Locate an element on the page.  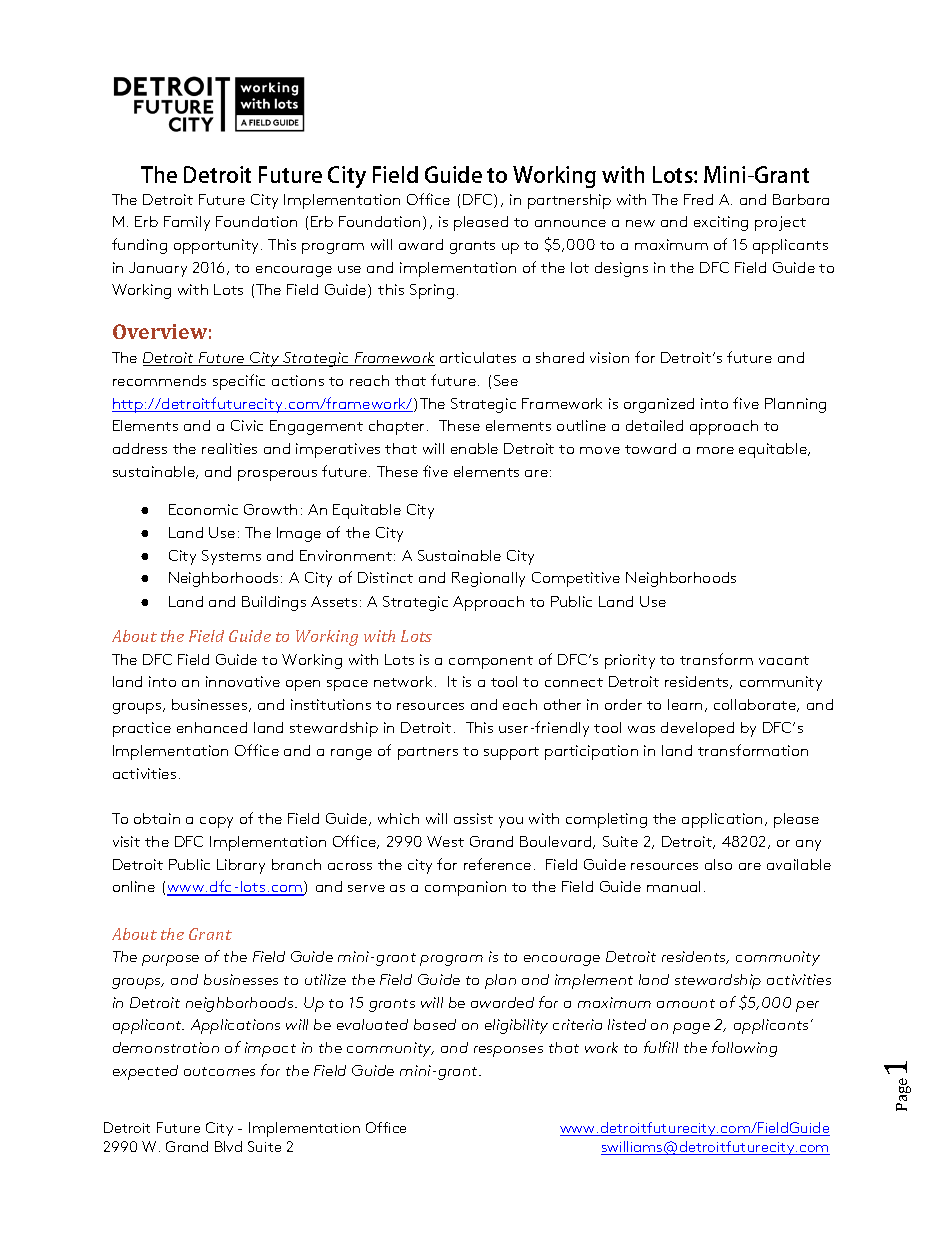
Blvd is located at coordinates (228, 1146).
